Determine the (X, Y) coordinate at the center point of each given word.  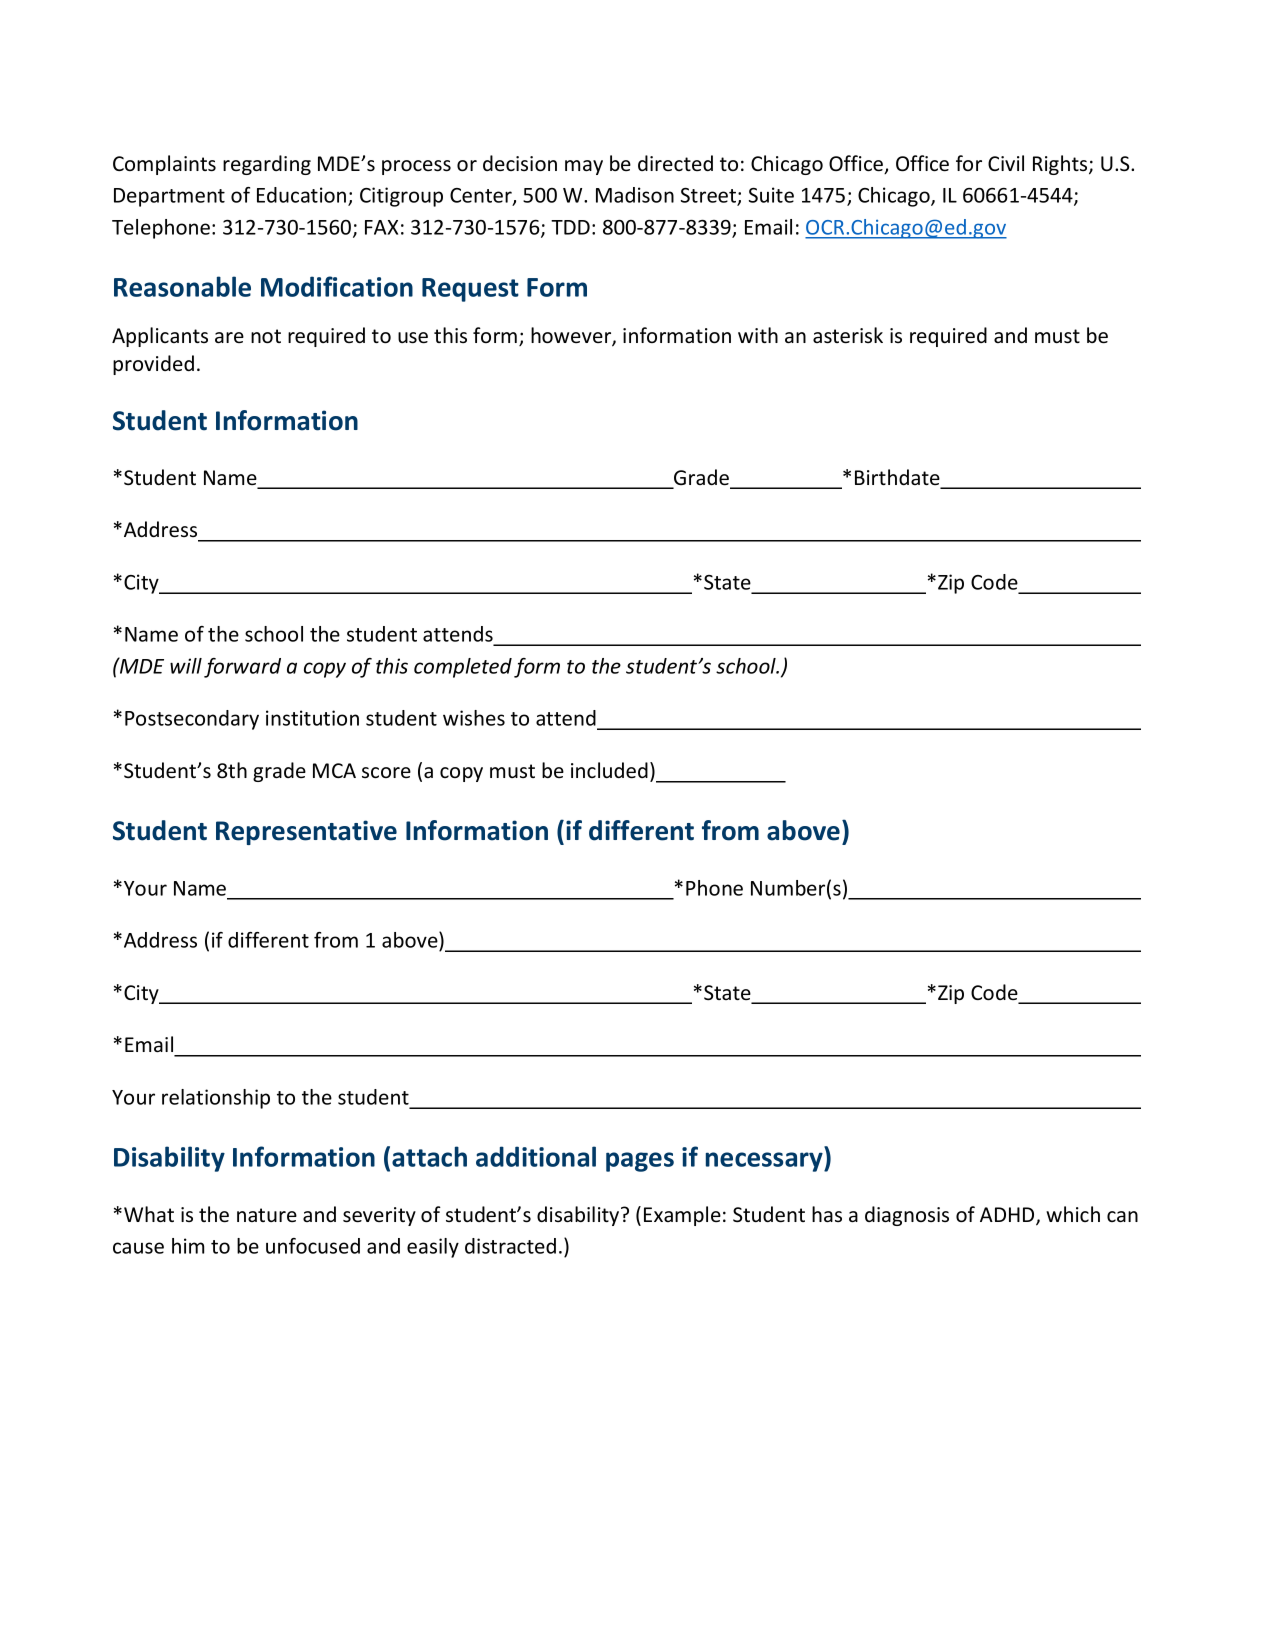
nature (267, 1215)
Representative (306, 832)
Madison (635, 195)
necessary (765, 1162)
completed (463, 668)
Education (303, 196)
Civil (1006, 163)
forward (242, 668)
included (609, 770)
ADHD (1008, 1216)
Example (682, 1216)
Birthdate (898, 478)
